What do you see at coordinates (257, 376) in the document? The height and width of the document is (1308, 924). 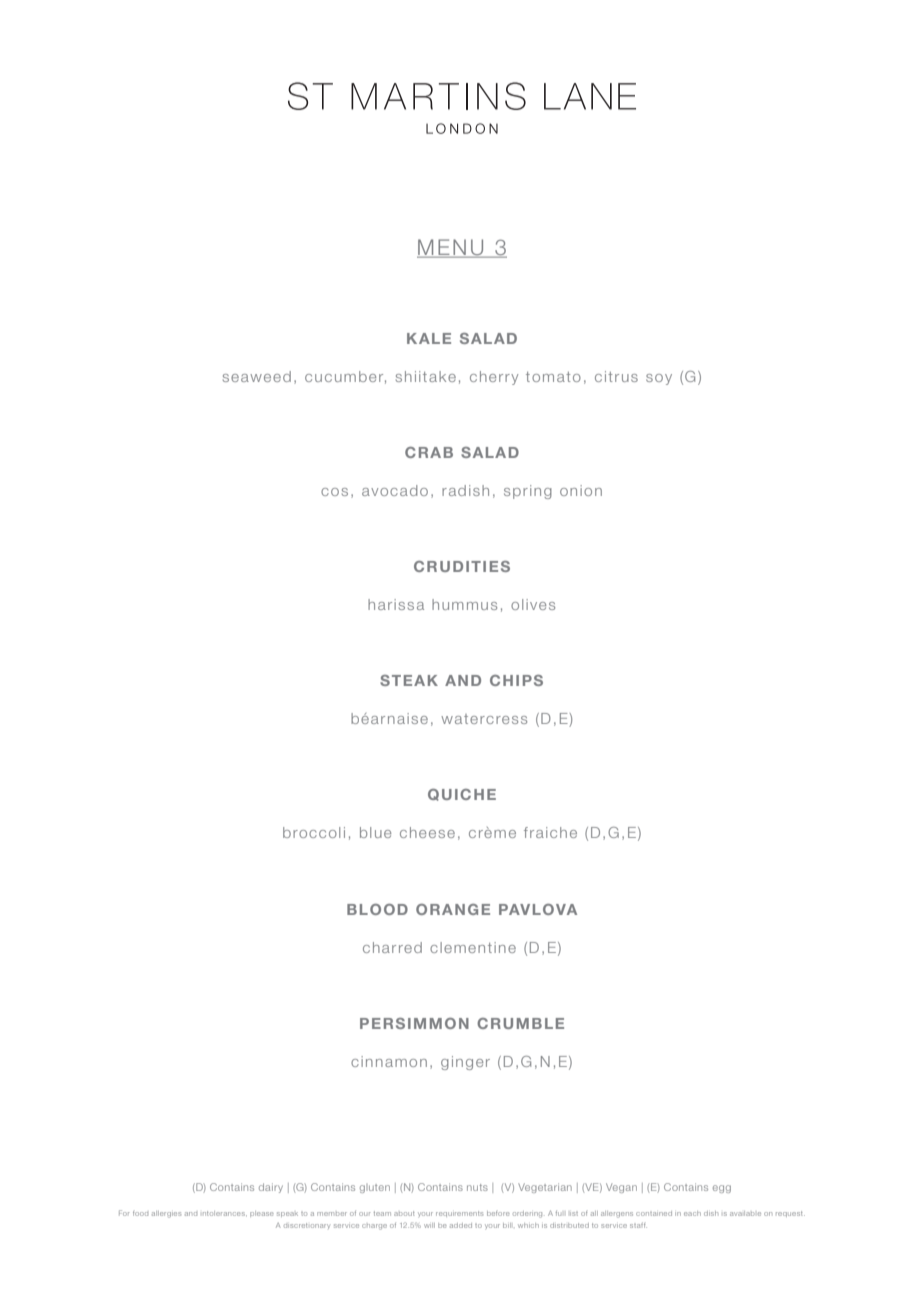 I see `seaweed` at bounding box center [257, 376].
